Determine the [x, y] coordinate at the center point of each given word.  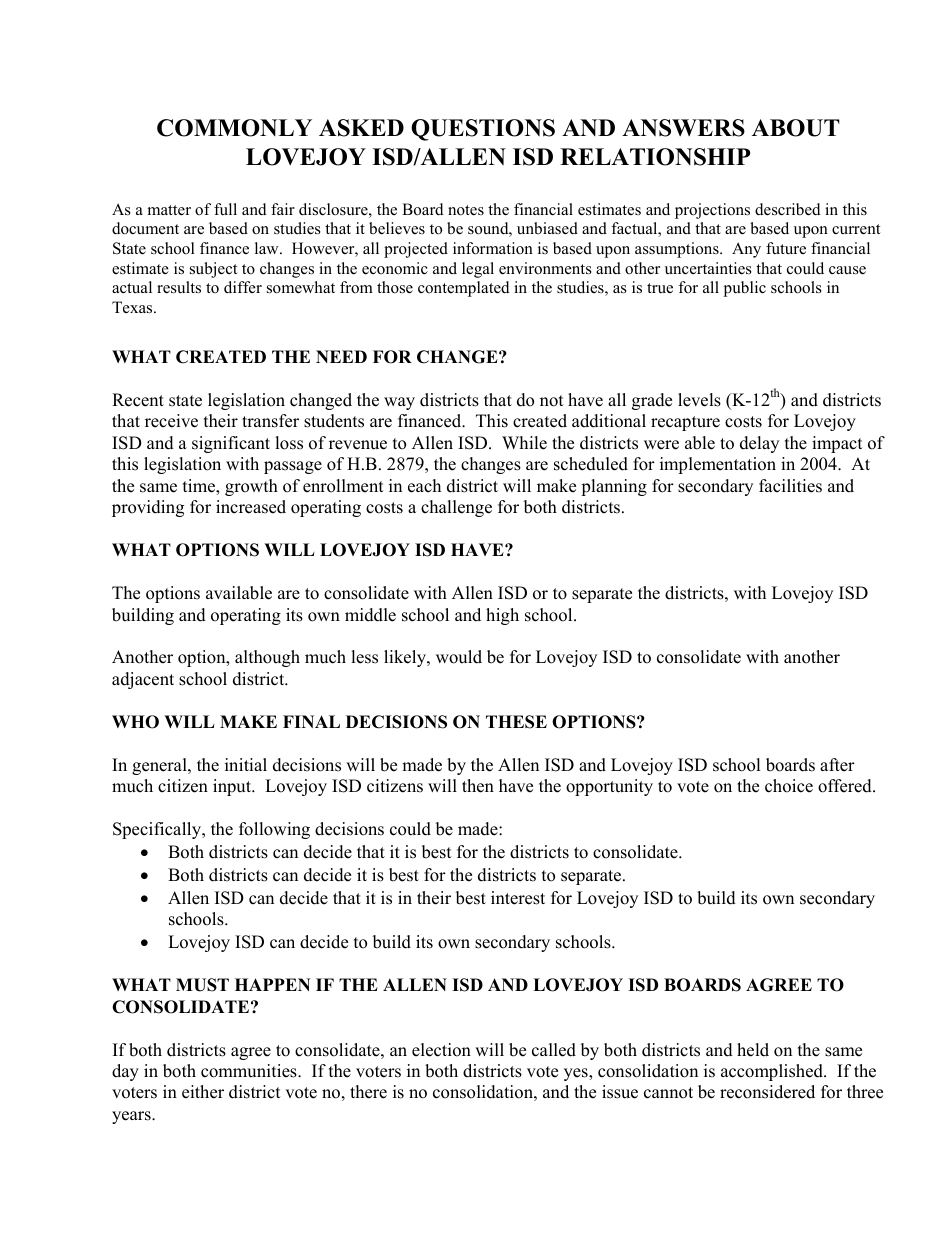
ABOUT [796, 128]
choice [789, 786]
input [233, 787]
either [203, 1092]
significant [231, 444]
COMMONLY [234, 128]
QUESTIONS [483, 130]
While [524, 443]
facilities [790, 486]
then [478, 786]
